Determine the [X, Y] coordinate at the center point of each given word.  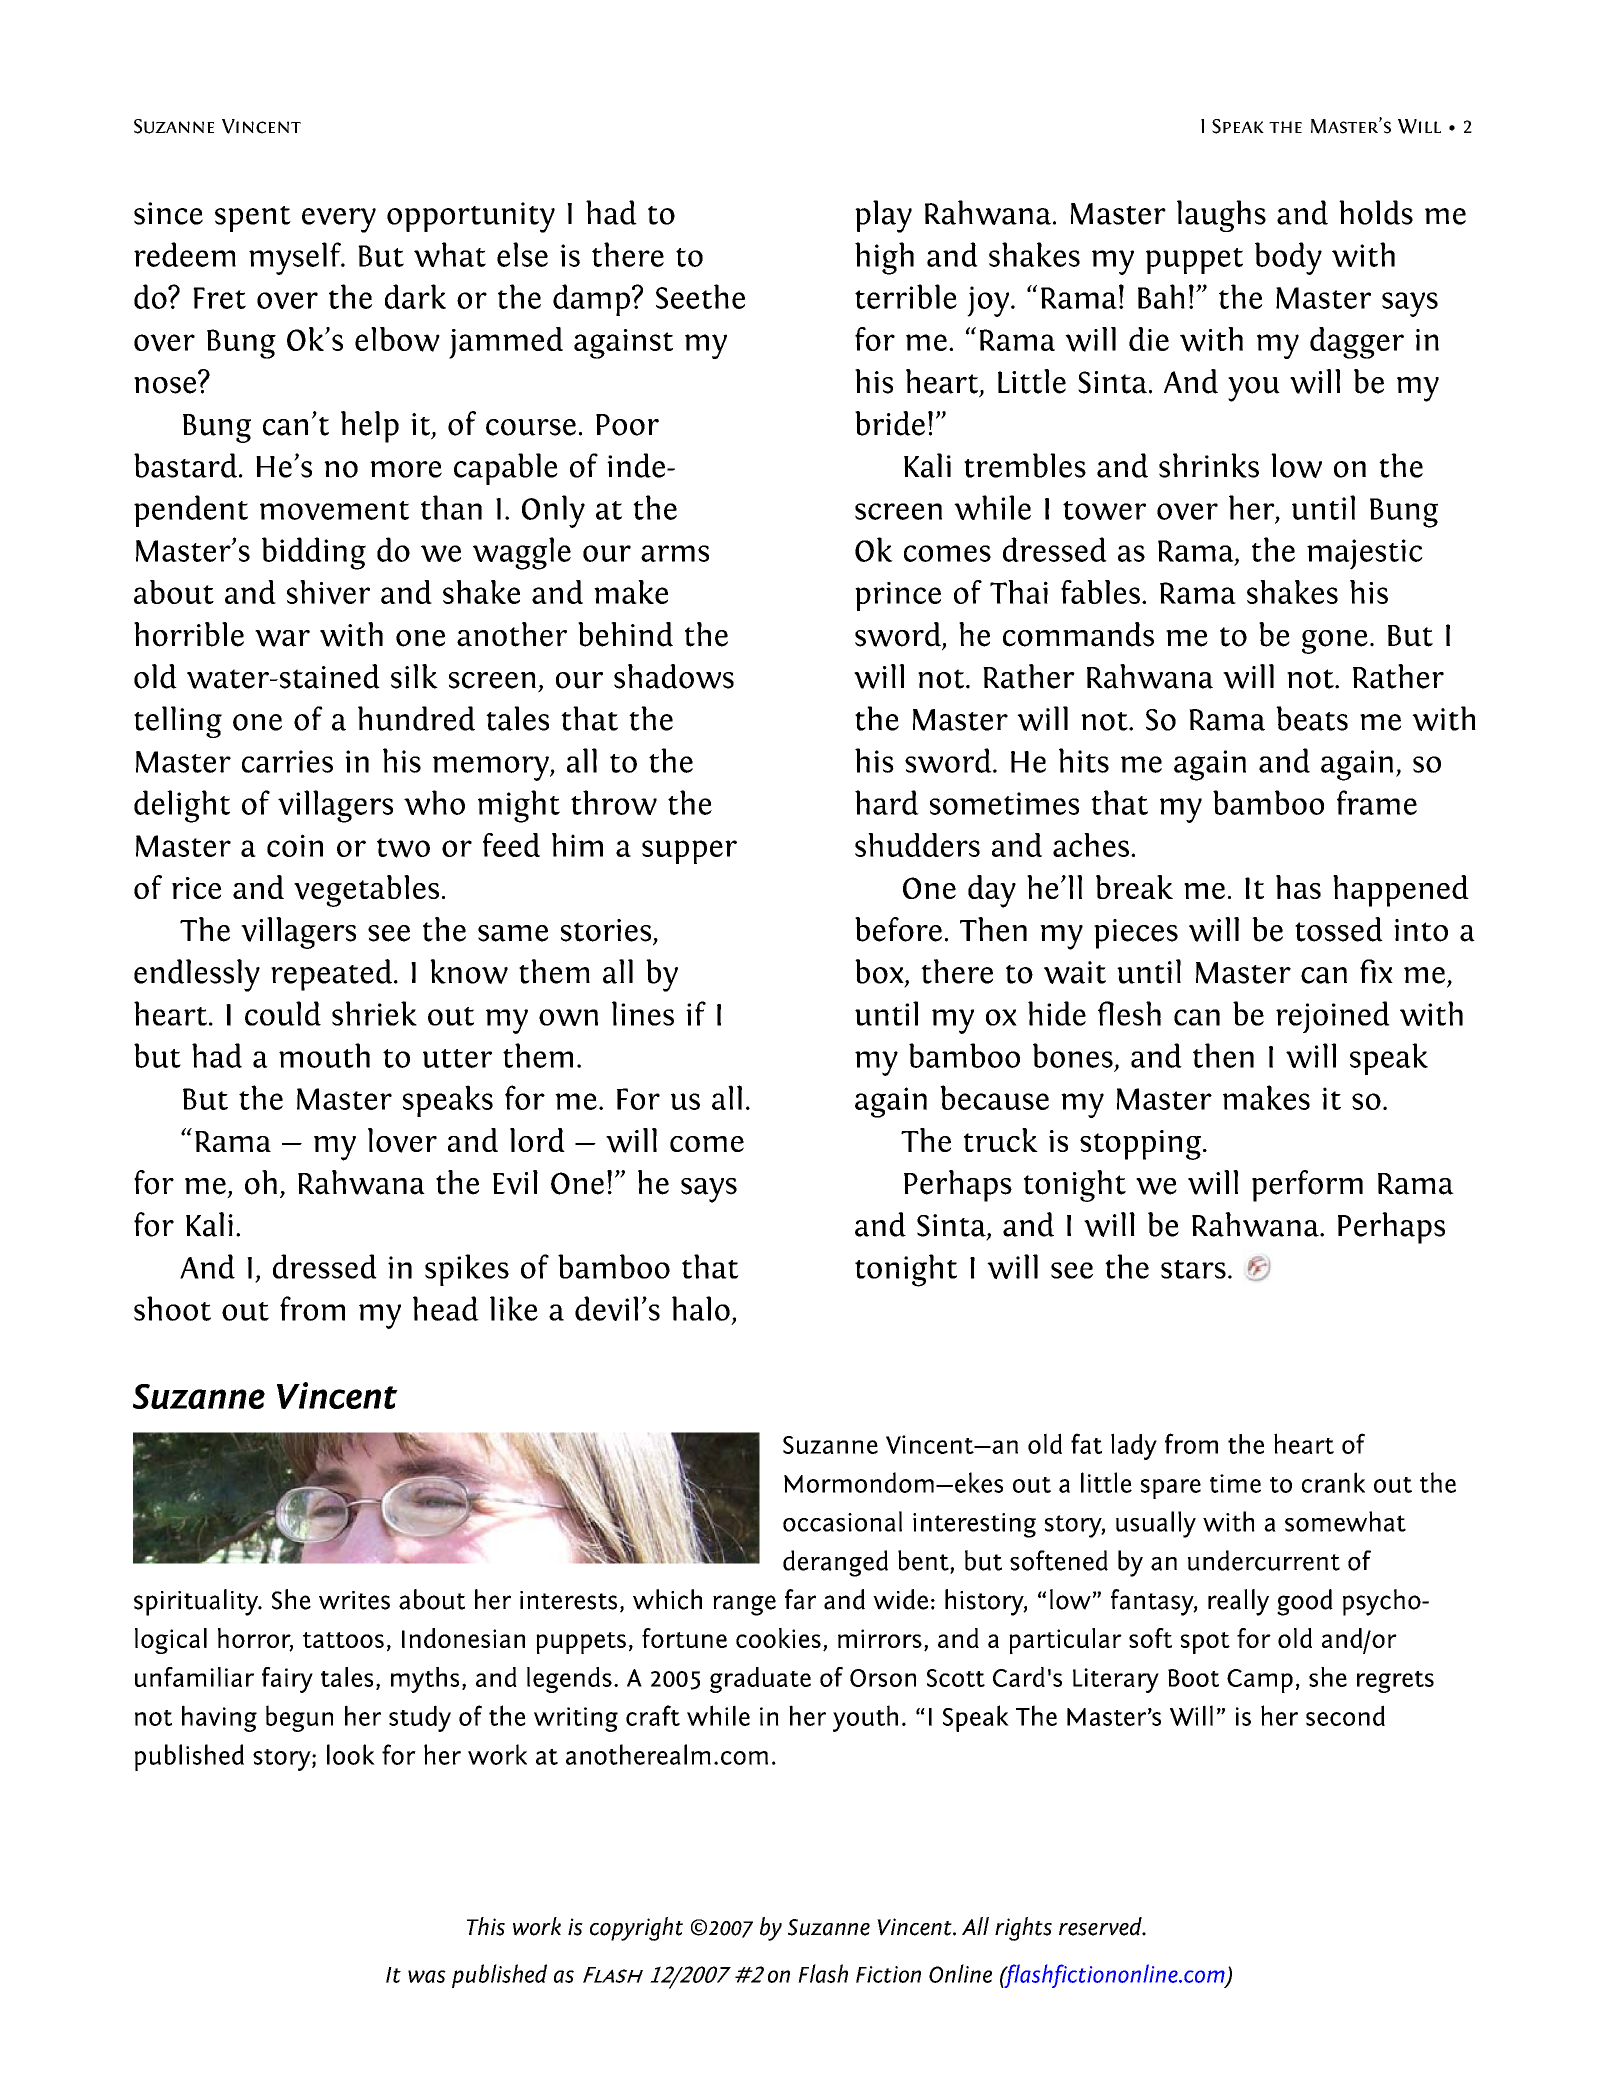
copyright [636, 1929]
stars [1193, 1269]
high [884, 258]
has [1298, 887]
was [427, 1976]
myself [296, 258]
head [446, 1308]
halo [701, 1308]
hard [887, 802]
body [1288, 258]
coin [295, 845]
